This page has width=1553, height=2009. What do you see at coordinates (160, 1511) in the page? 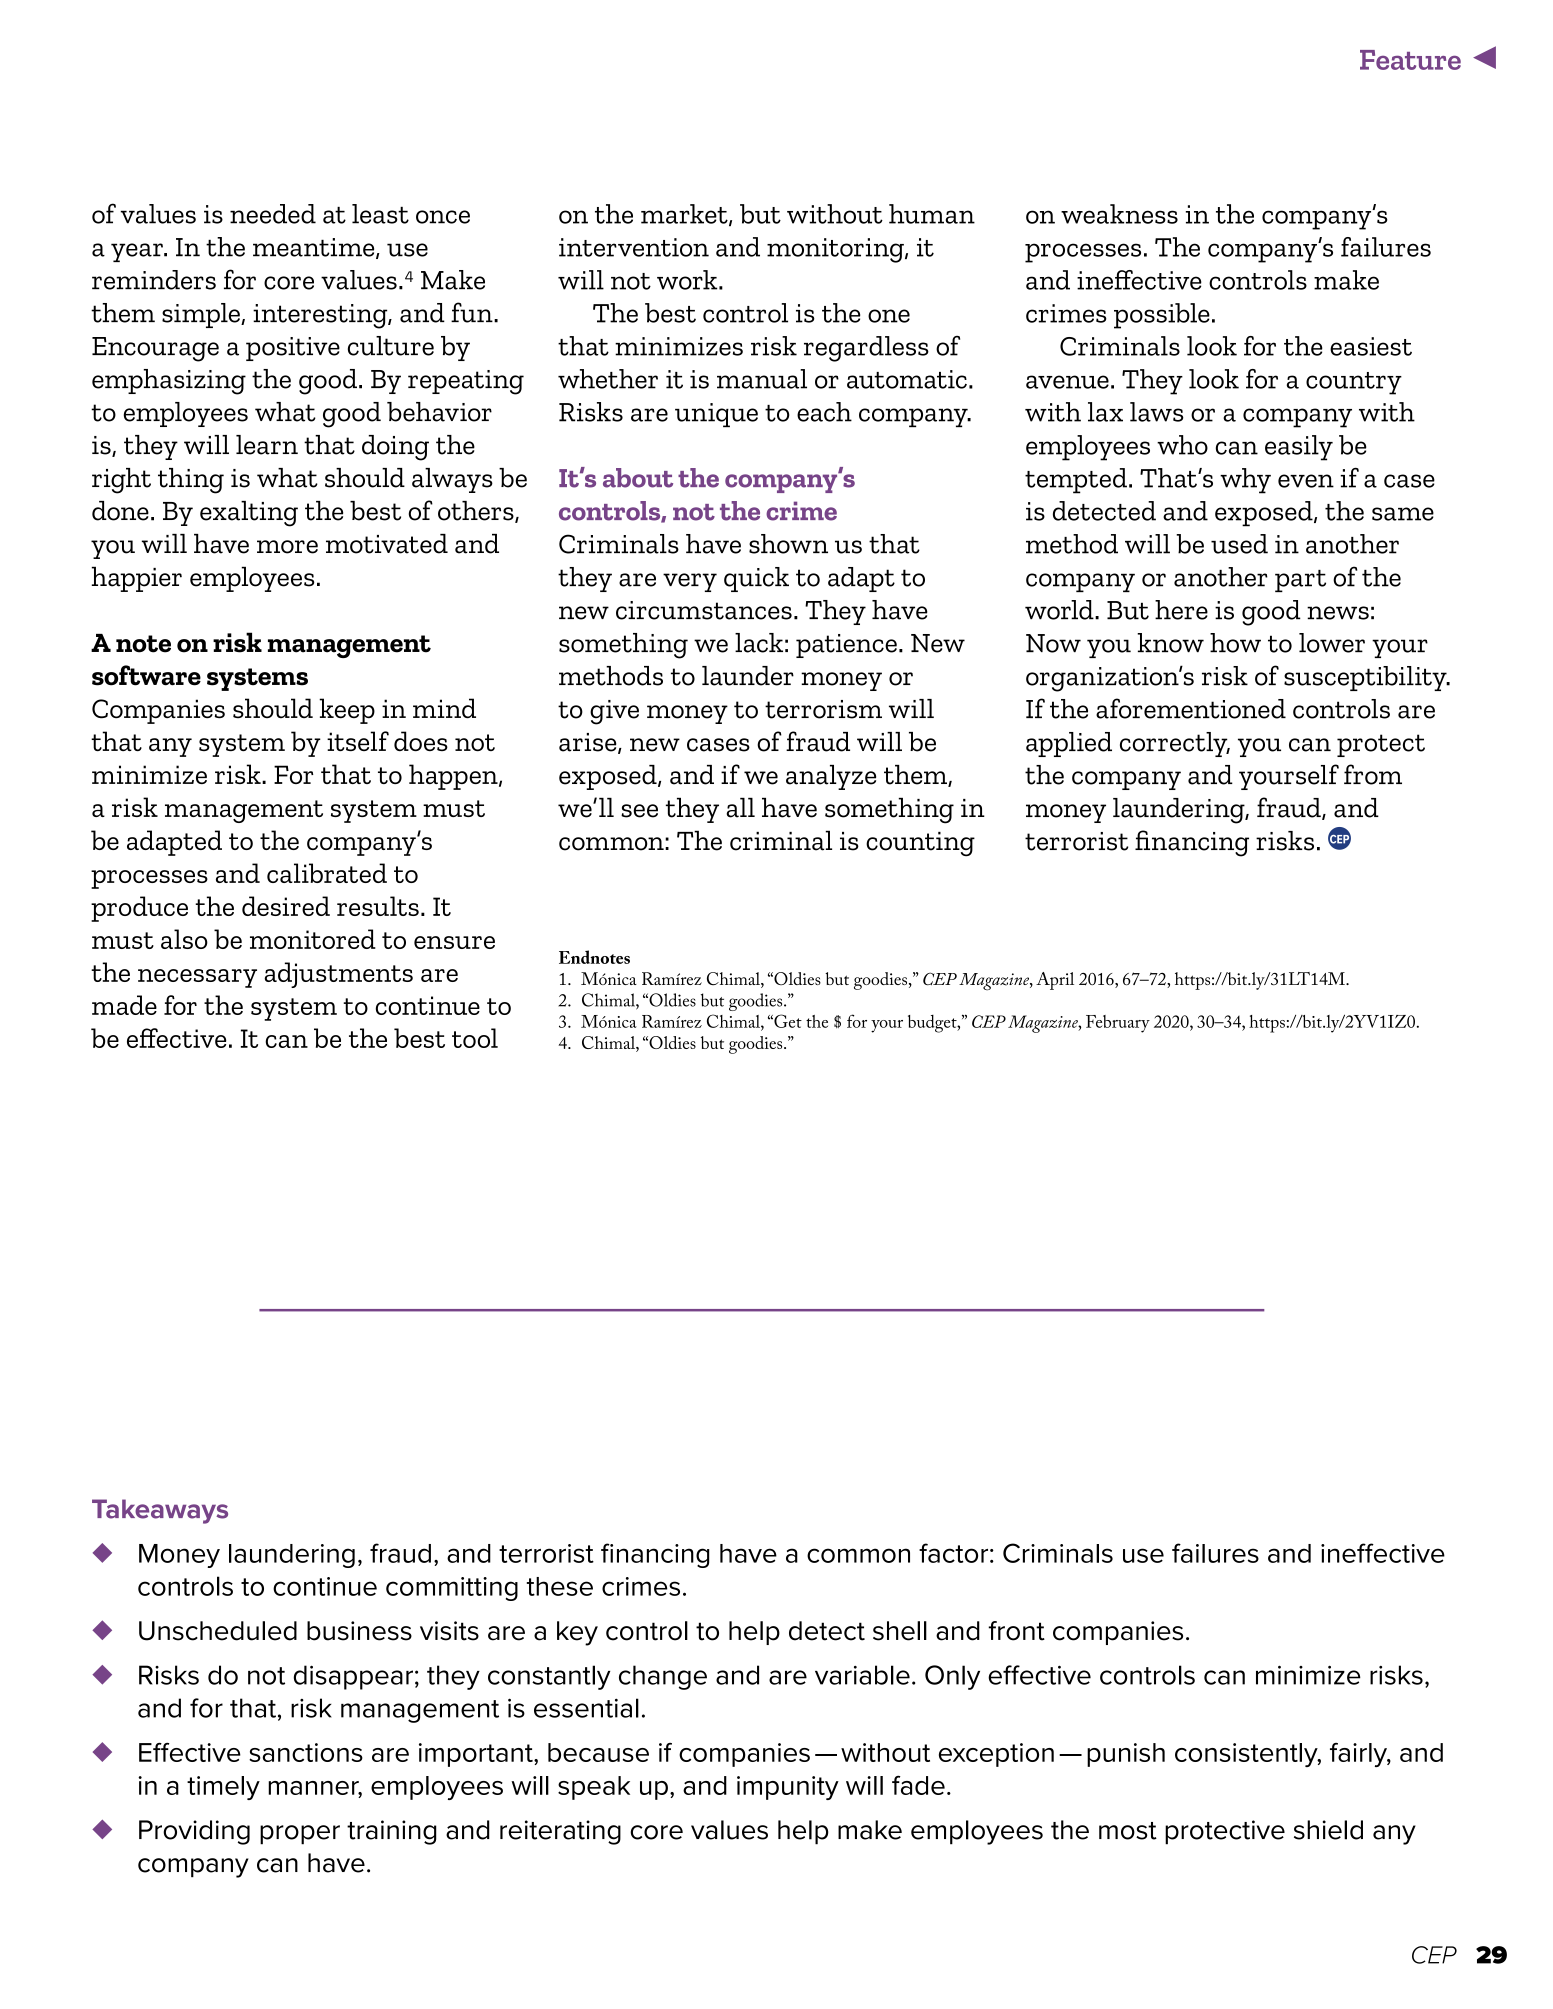
I see `Takeaways` at bounding box center [160, 1511].
